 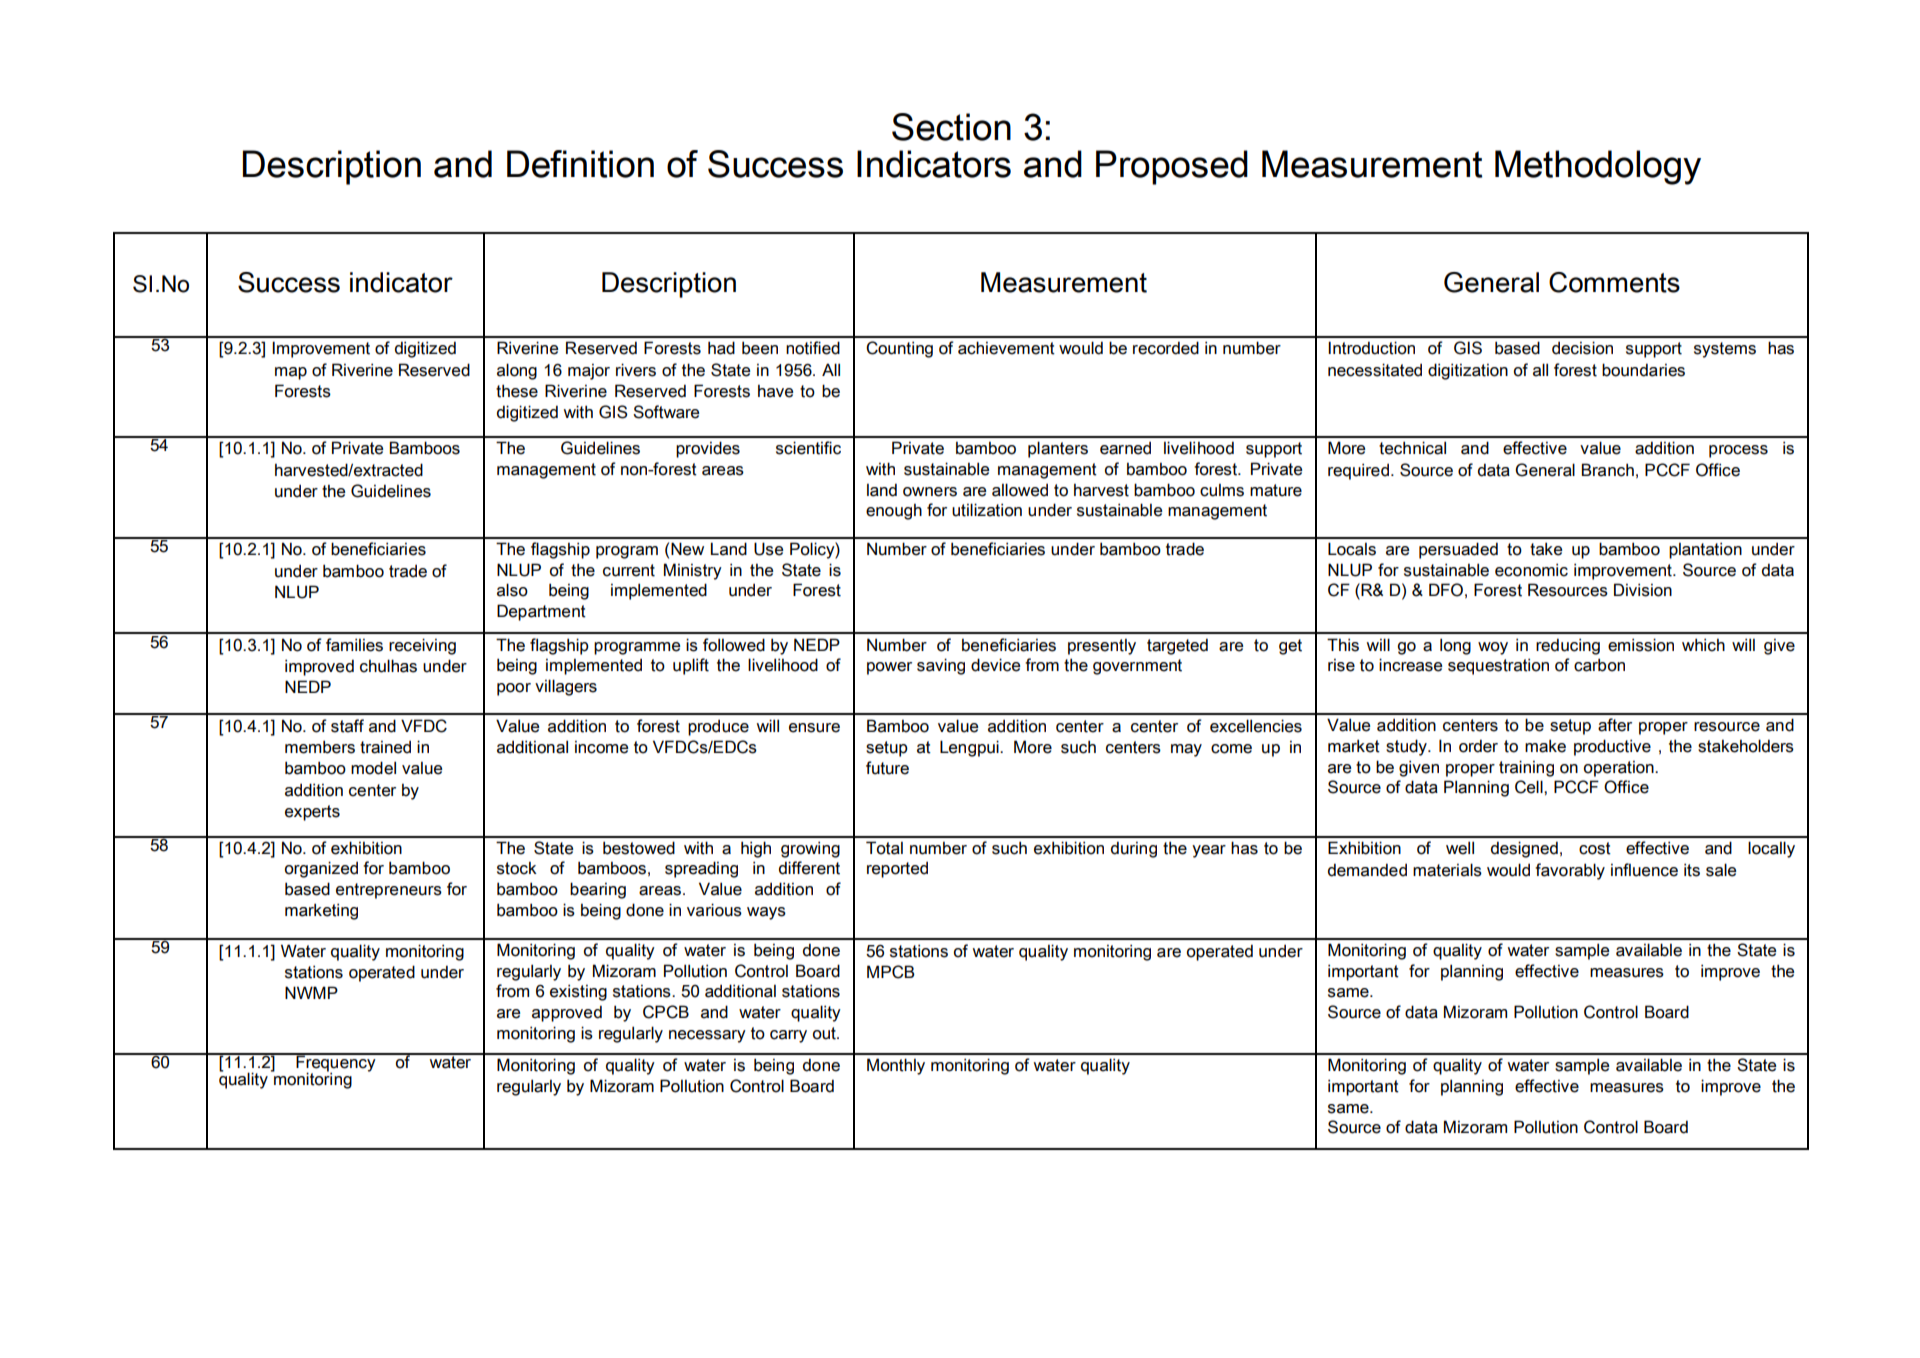 I want to click on Section, so click(x=951, y=127).
